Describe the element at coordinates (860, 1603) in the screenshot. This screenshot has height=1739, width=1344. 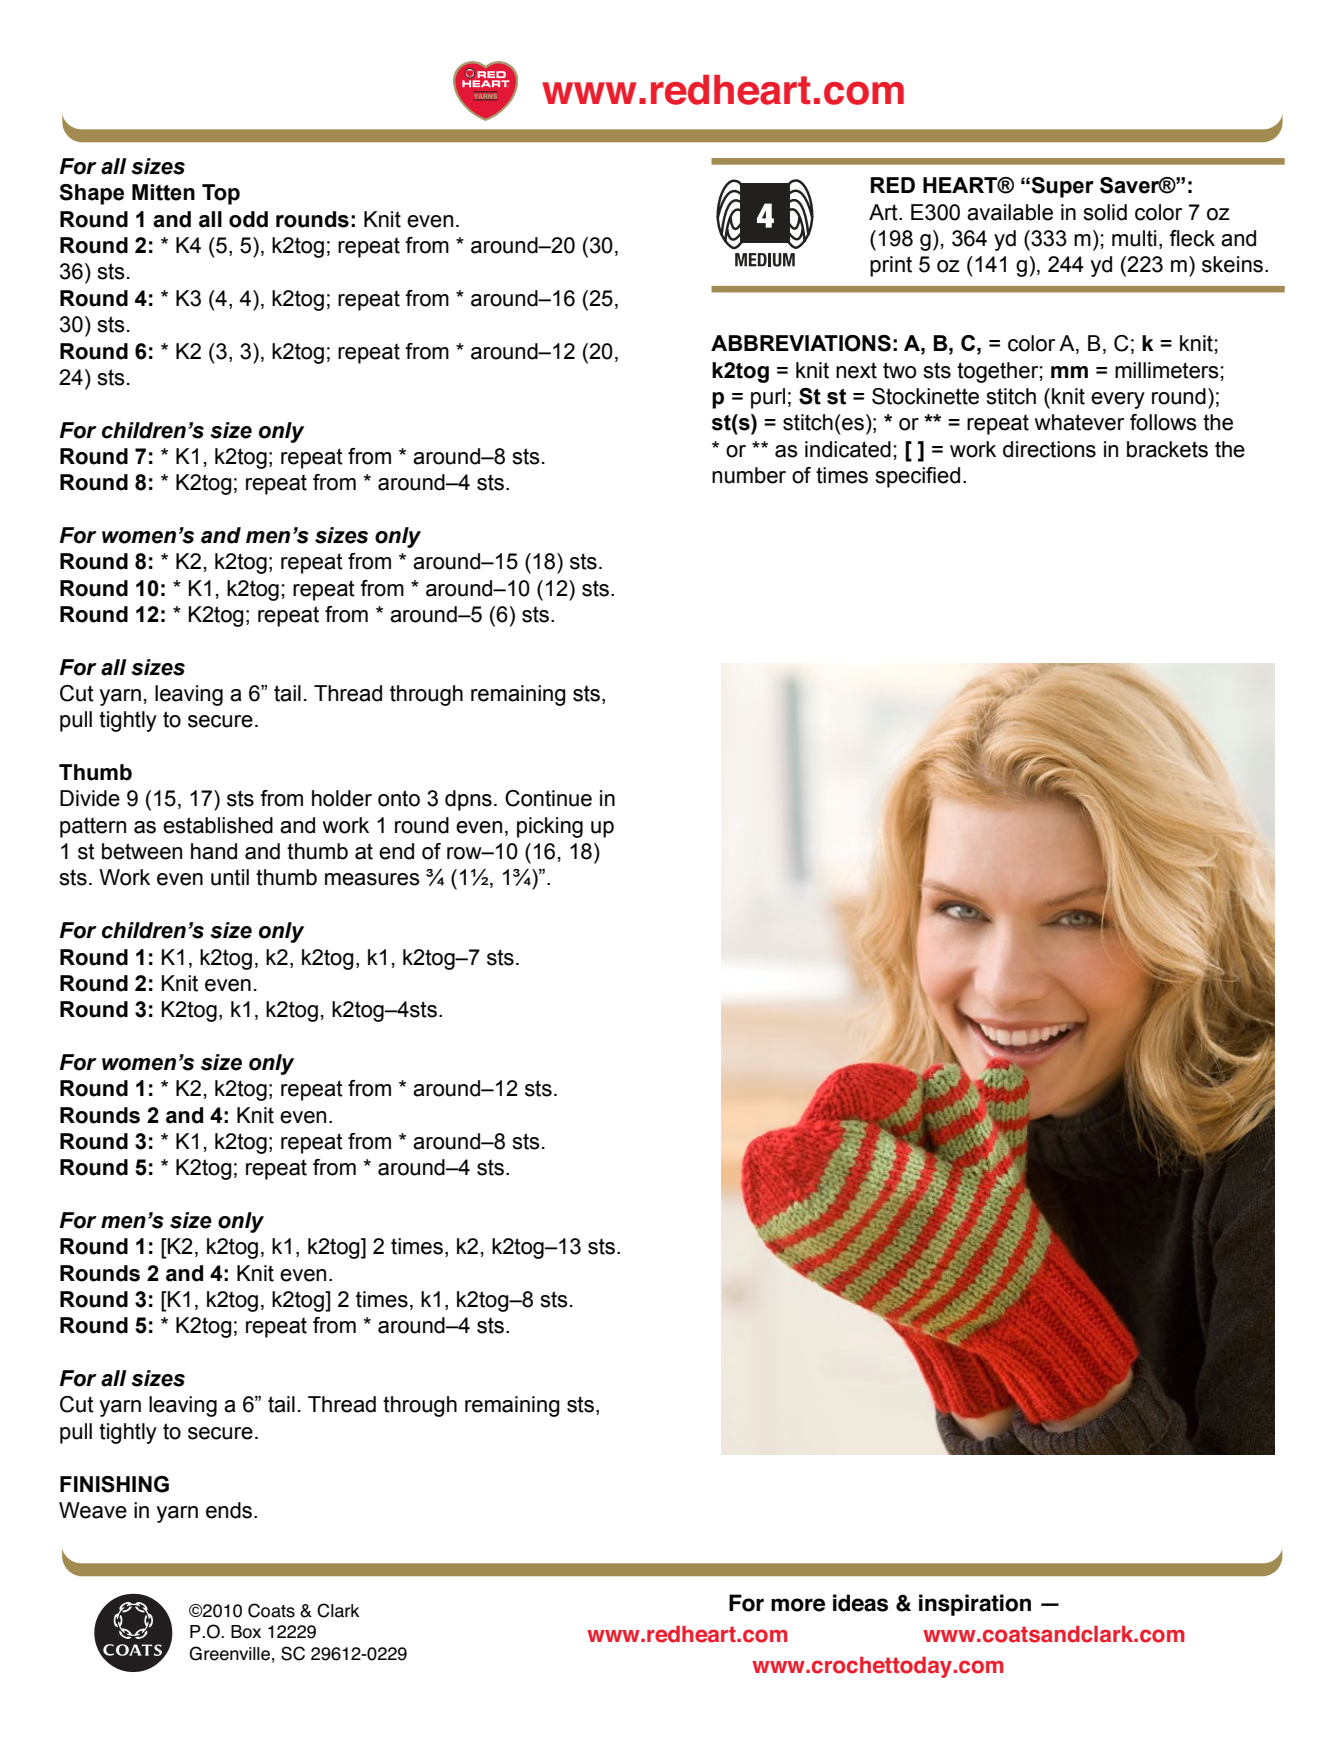
I see `ideas` at that location.
